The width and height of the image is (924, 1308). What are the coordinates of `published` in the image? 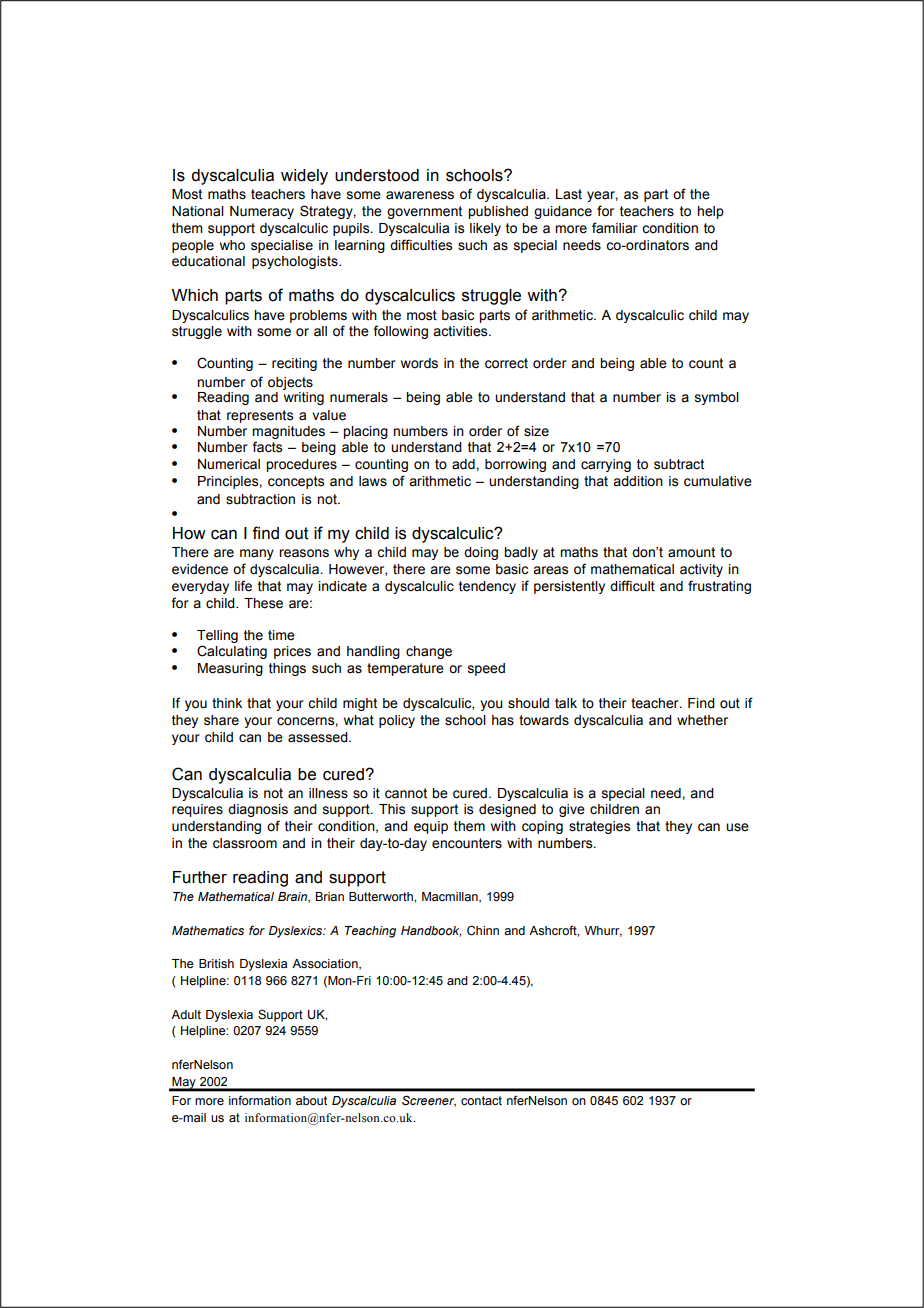 It's located at (498, 212).
